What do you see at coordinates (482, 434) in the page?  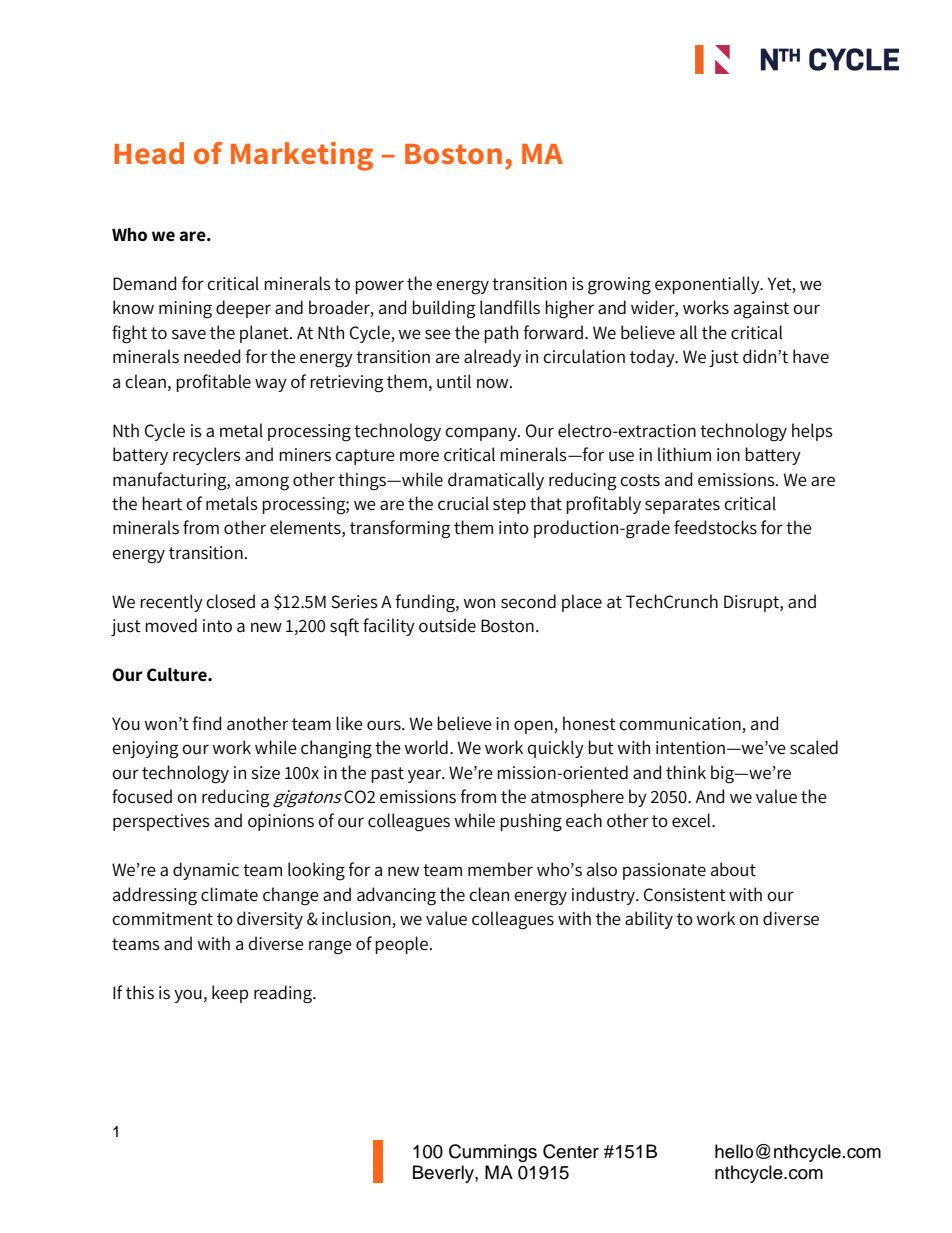 I see `company` at bounding box center [482, 434].
